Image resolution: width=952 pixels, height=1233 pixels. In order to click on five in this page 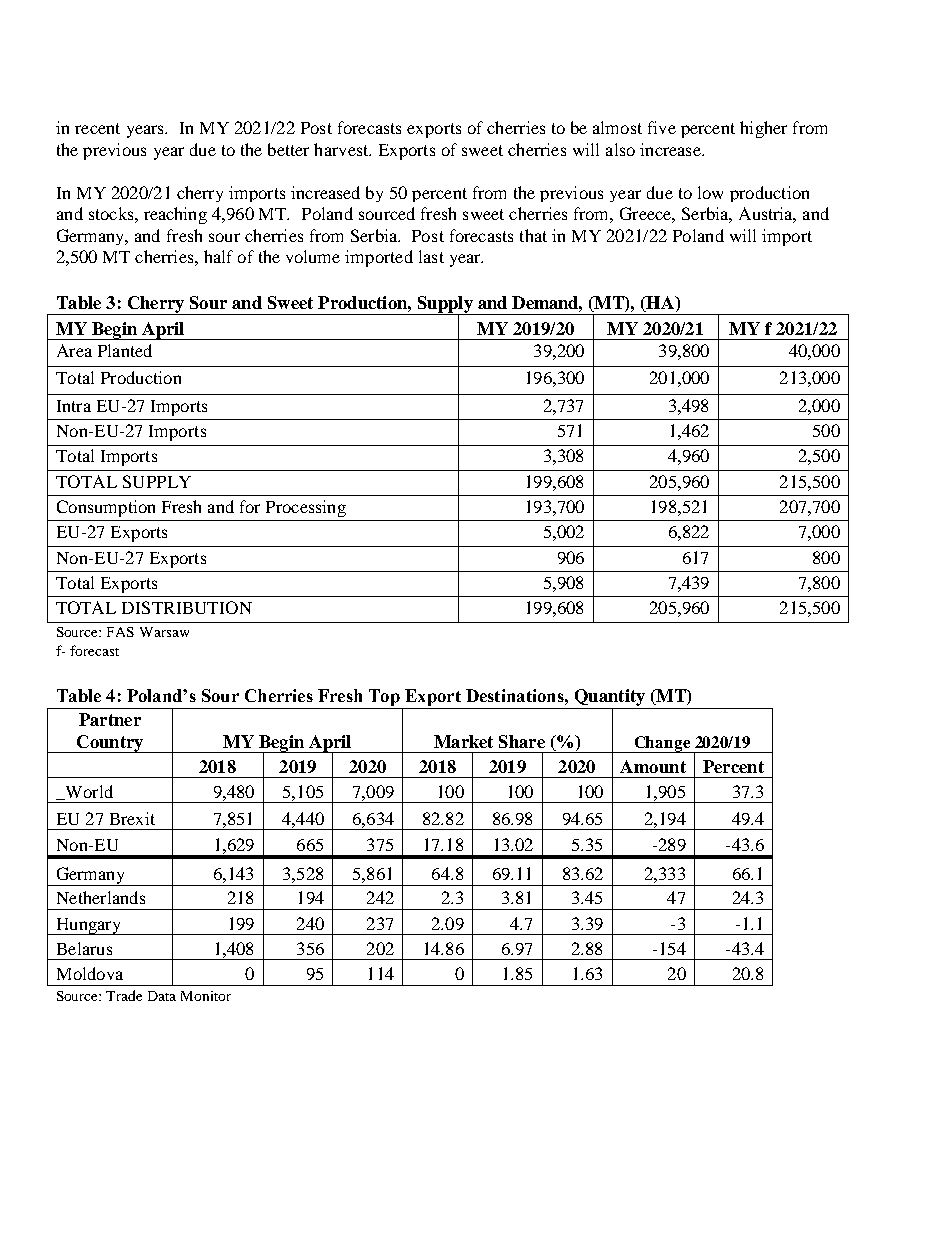, I will do `click(662, 127)`.
